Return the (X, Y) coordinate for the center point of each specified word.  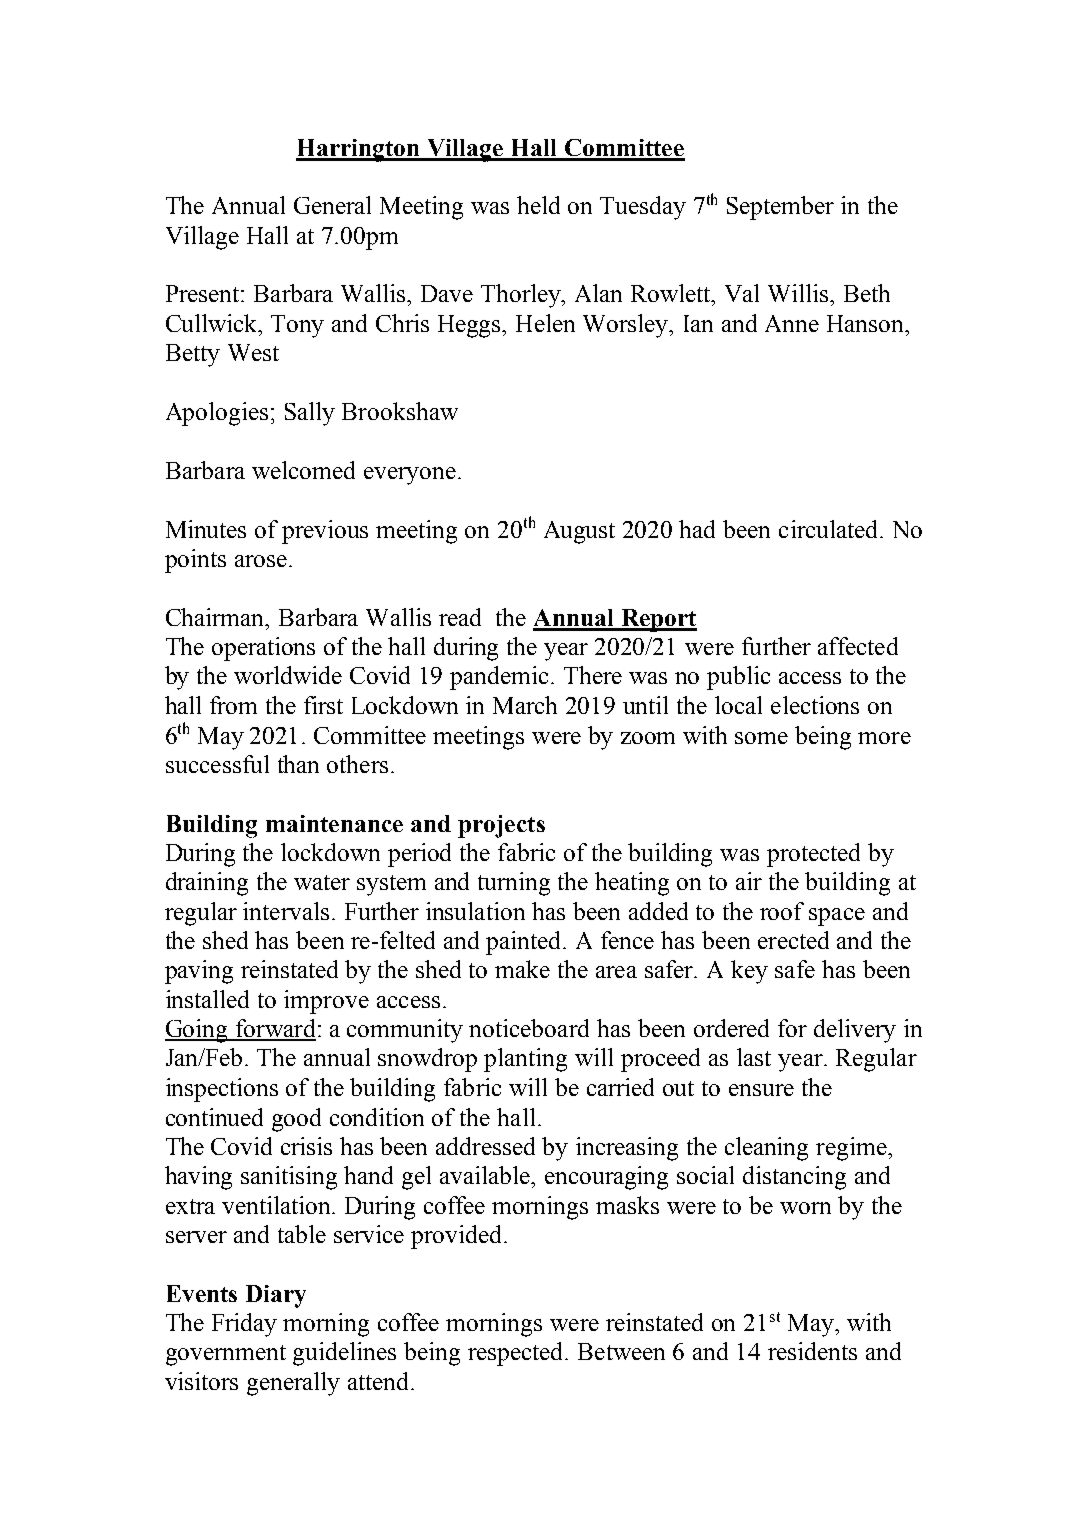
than (298, 764)
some (761, 738)
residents (812, 1351)
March (525, 705)
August (579, 532)
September (780, 208)
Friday (244, 1325)
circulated (830, 529)
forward (274, 1029)
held (538, 205)
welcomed (303, 470)
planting (525, 1060)
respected (517, 1354)
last (754, 1057)
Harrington (359, 150)
